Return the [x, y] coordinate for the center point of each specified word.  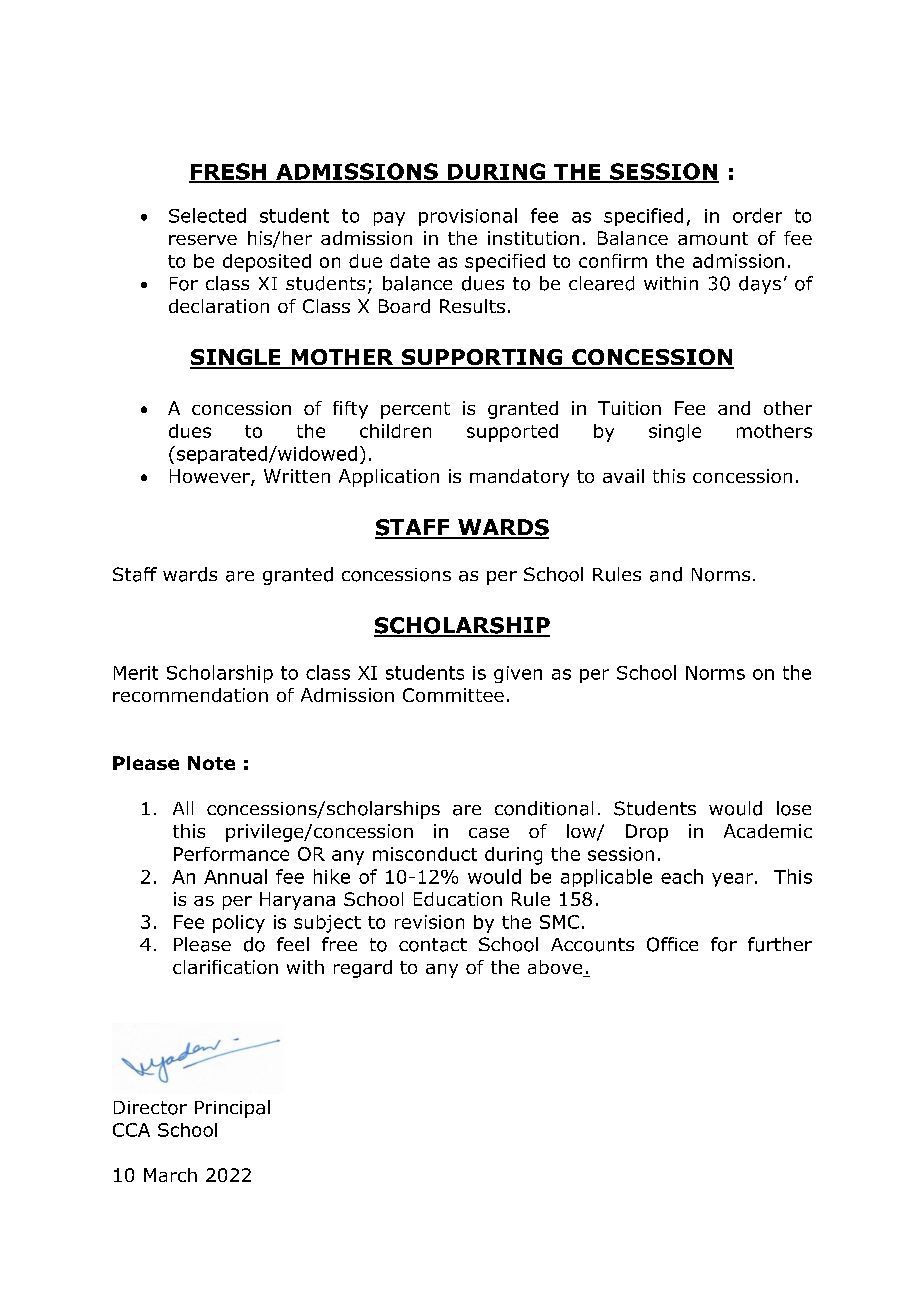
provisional [468, 217]
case [489, 833]
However [211, 477]
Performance [231, 854]
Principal [232, 1109]
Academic [768, 831]
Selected [207, 215]
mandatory [519, 478]
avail [623, 476]
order [757, 215]
